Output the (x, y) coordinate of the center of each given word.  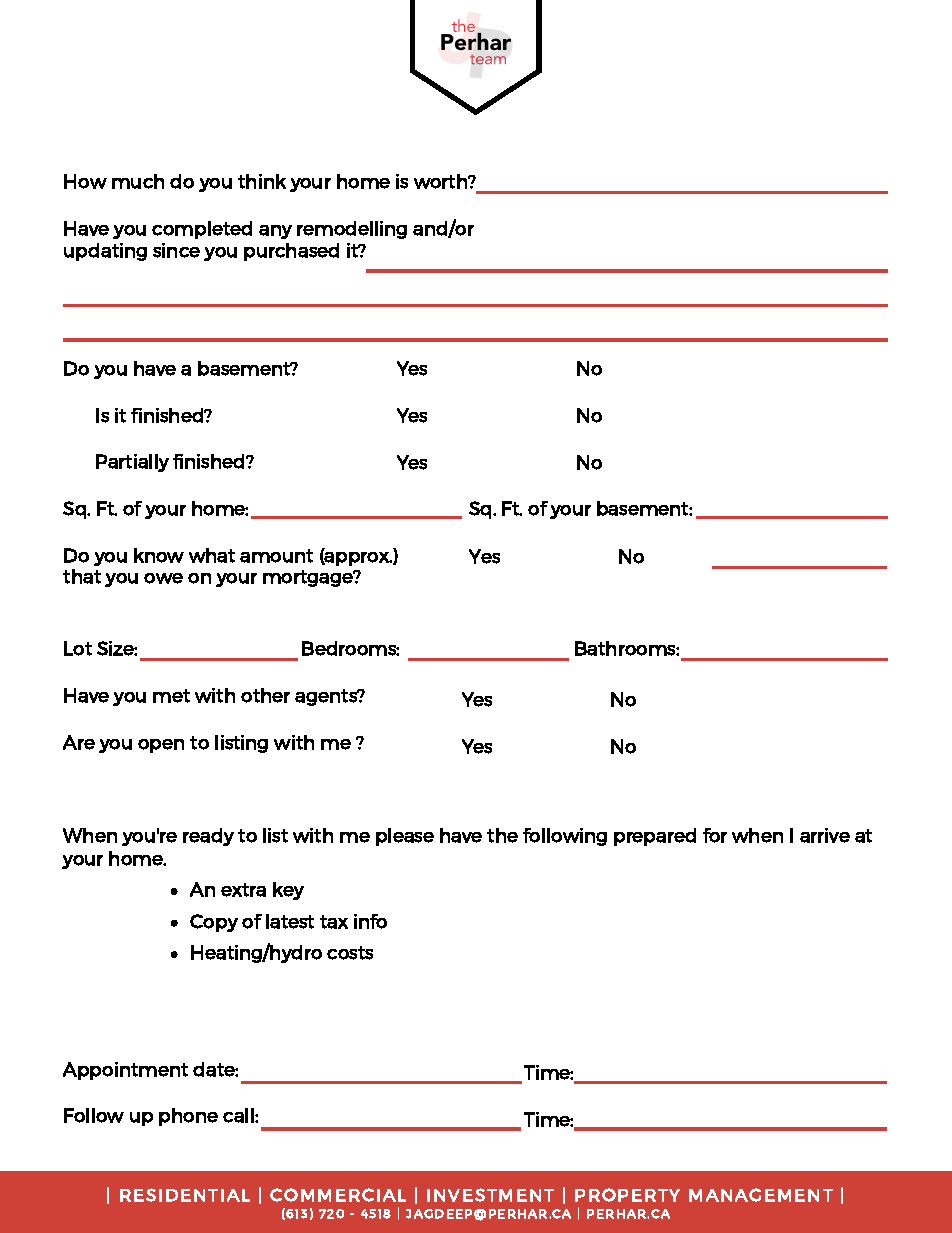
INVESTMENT (490, 1195)
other (265, 695)
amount (276, 556)
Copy (214, 923)
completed (202, 230)
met (171, 696)
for (715, 835)
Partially (132, 463)
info (370, 921)
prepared (655, 837)
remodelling (352, 230)
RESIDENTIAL (185, 1195)
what (212, 555)
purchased (291, 252)
